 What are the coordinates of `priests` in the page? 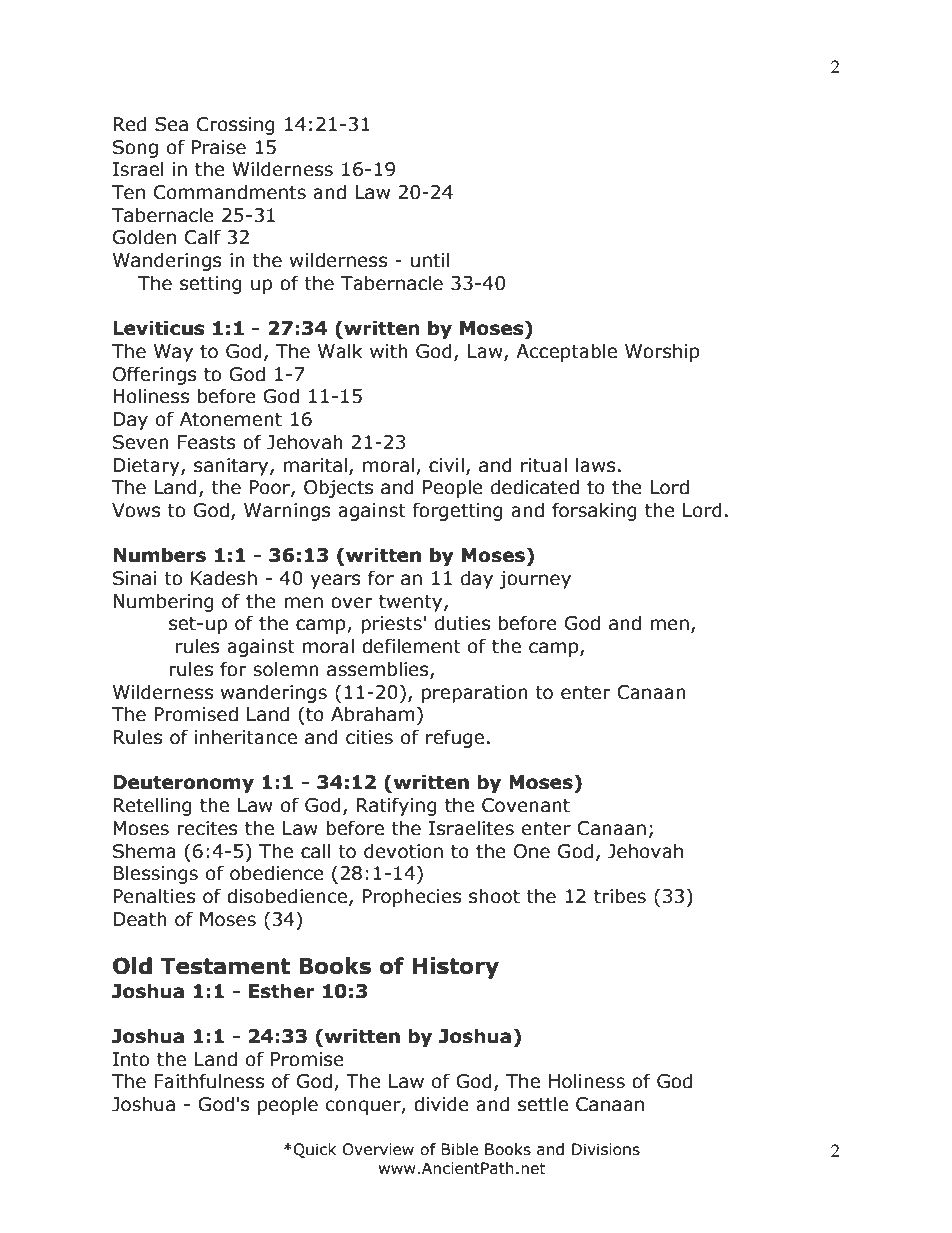 It's located at (392, 625).
